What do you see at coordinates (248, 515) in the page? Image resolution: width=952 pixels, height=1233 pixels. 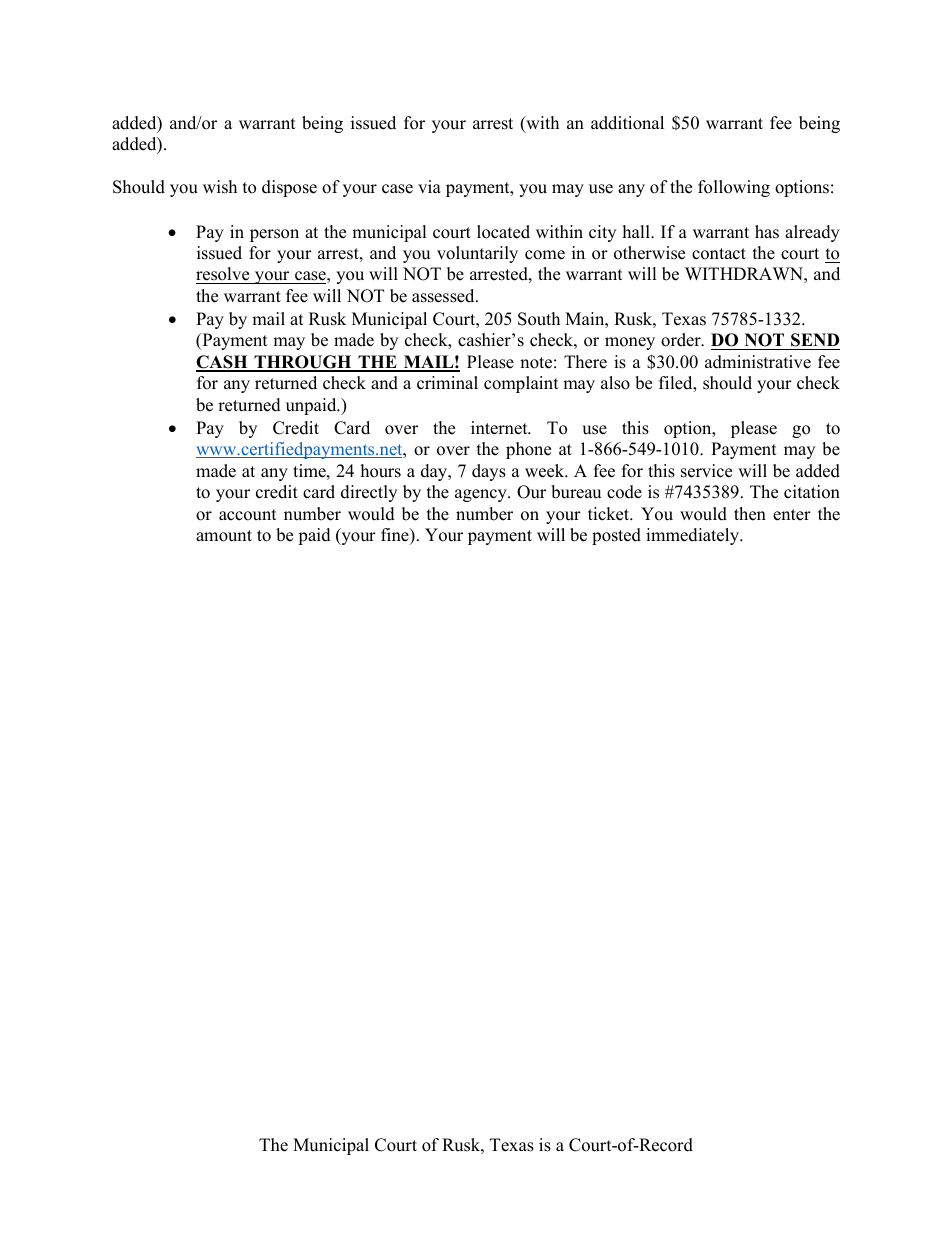 I see `account` at bounding box center [248, 515].
